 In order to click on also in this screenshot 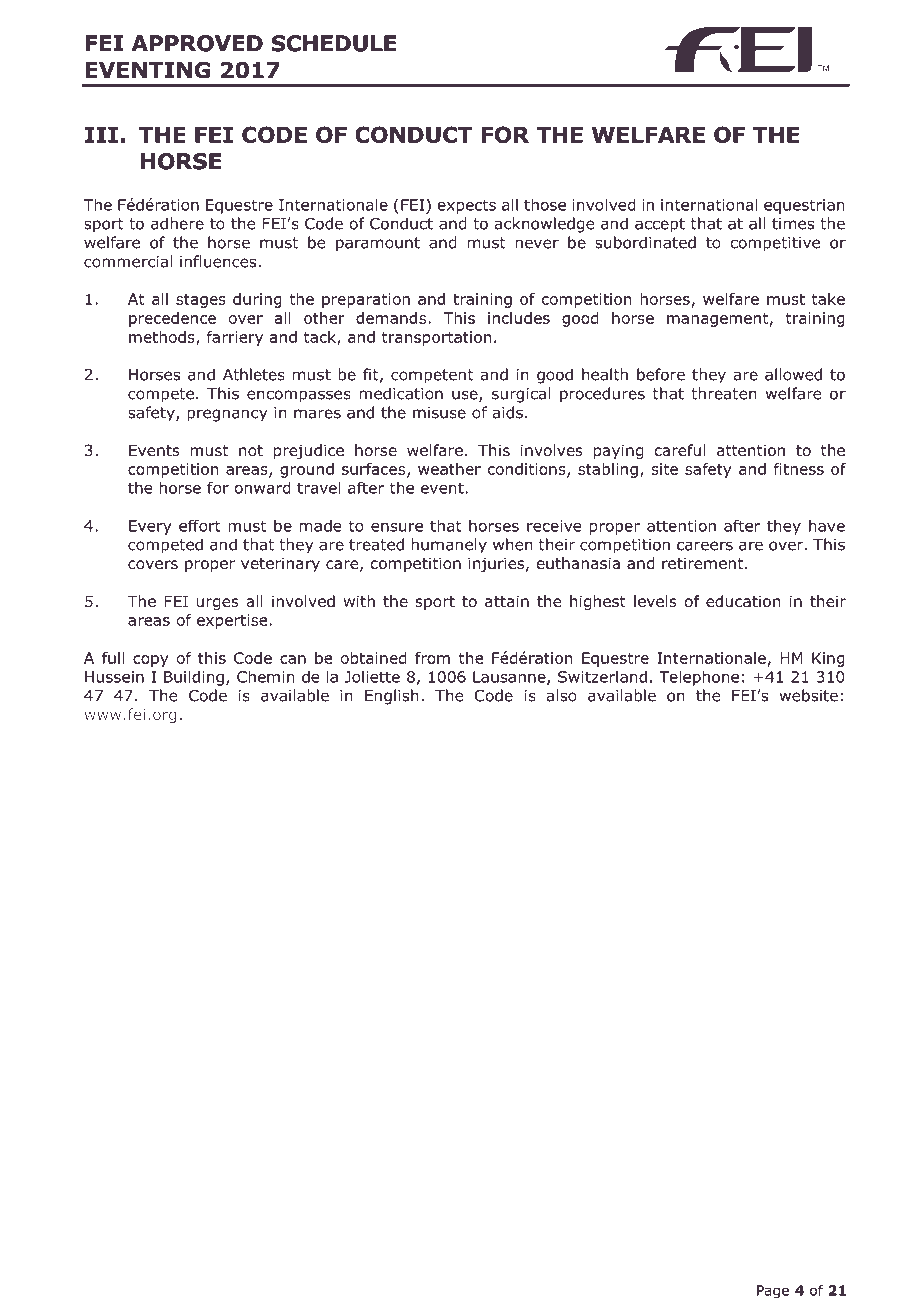, I will do `click(562, 695)`.
